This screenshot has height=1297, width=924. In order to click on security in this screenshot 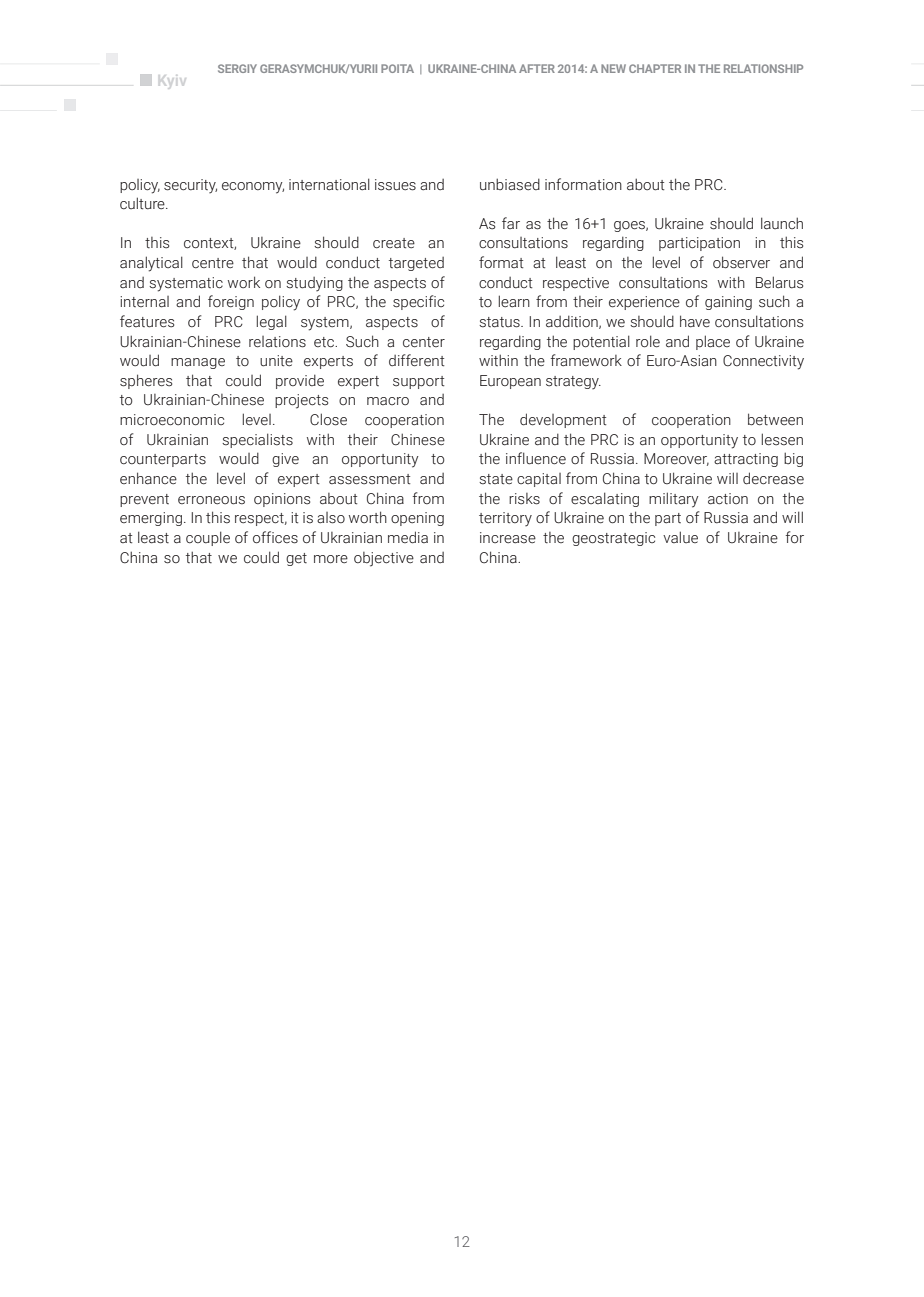, I will do `click(190, 186)`.
